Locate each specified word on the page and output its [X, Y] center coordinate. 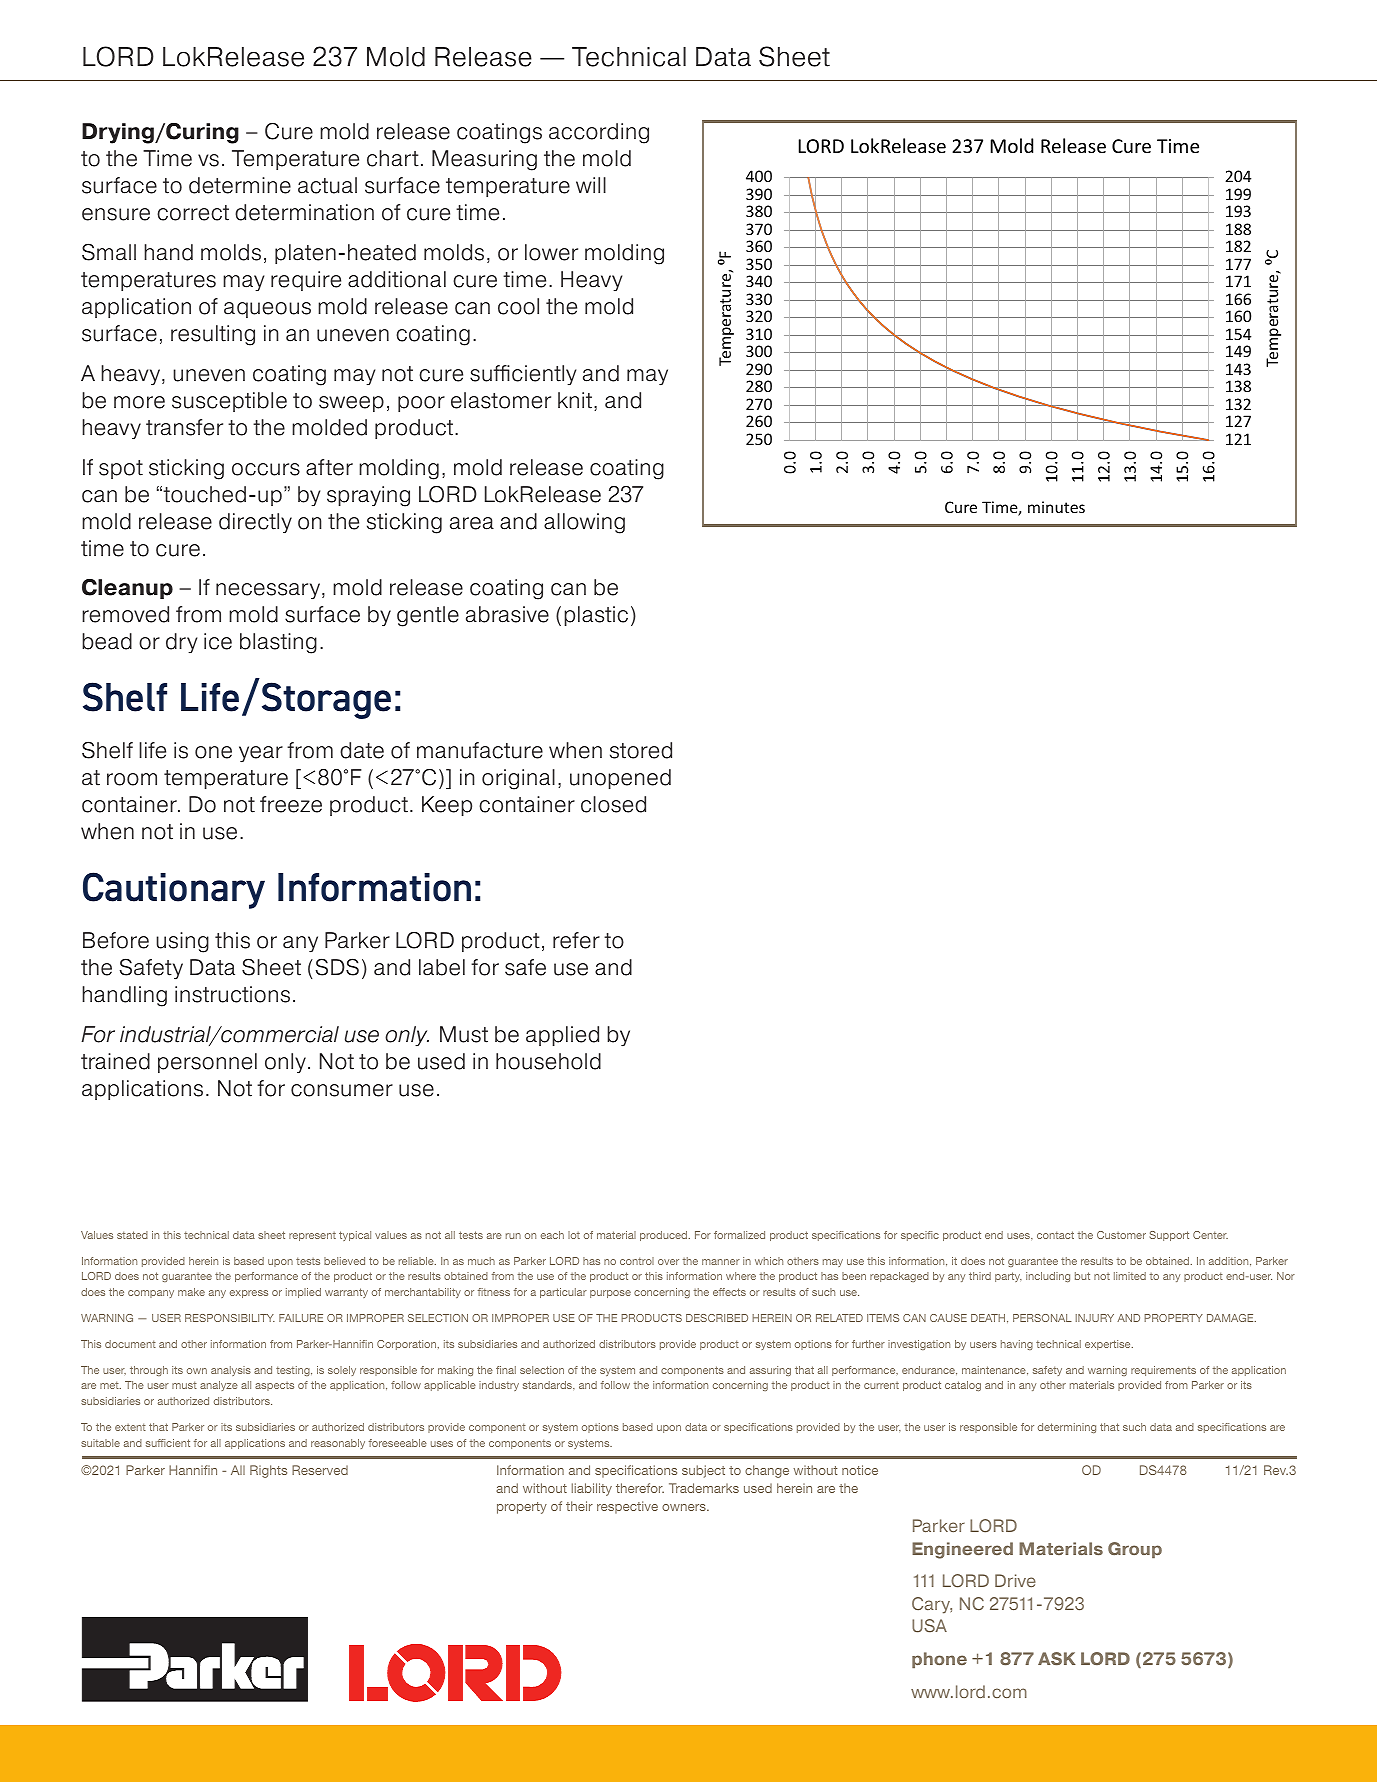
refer [576, 940]
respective [627, 1507]
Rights [268, 1471]
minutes [1056, 507]
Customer [1121, 1235]
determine [240, 185]
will [591, 185]
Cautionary [174, 890]
